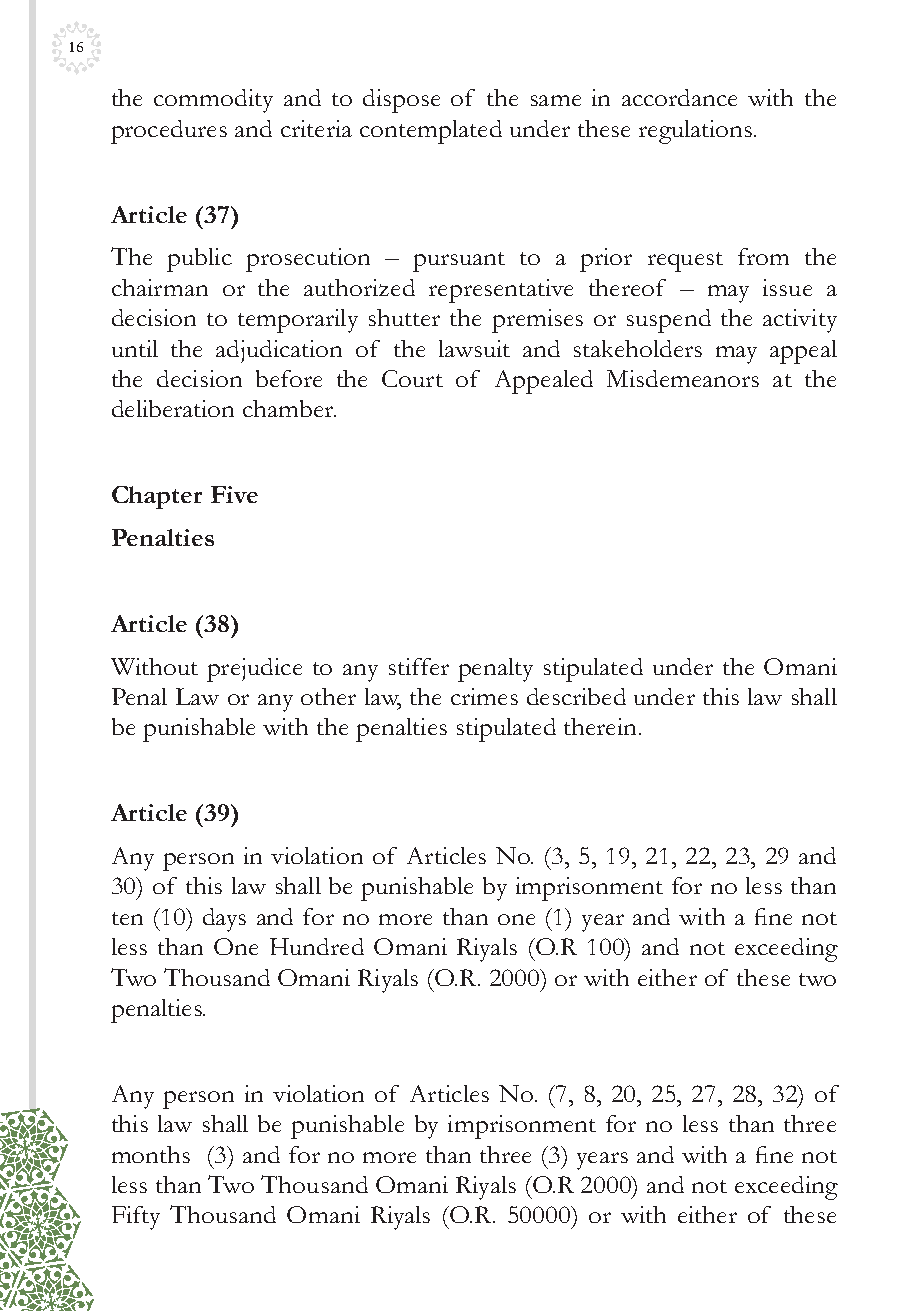  Describe the element at coordinates (173, 408) in the document. I see `deliberation` at that location.
